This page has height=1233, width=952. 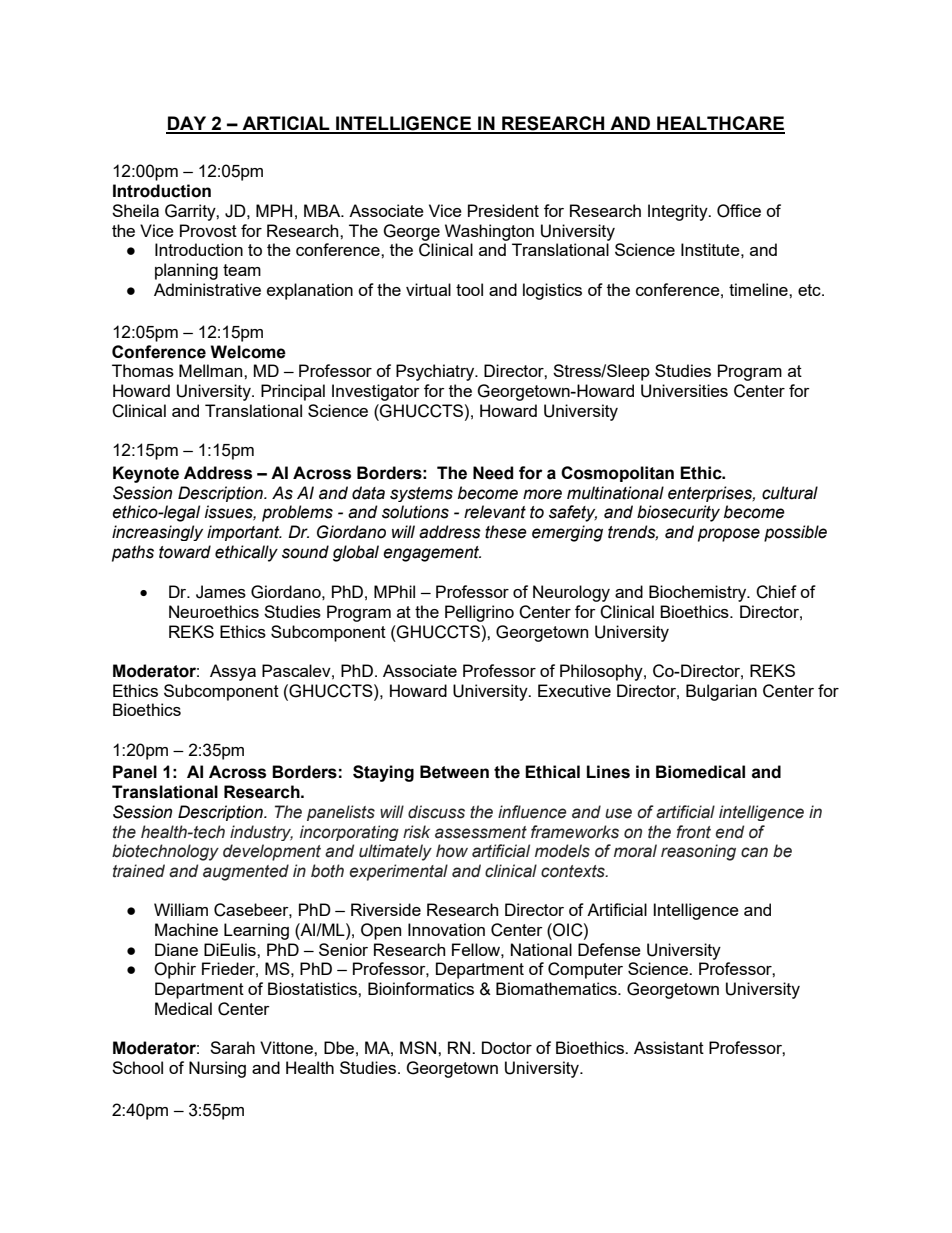 What do you see at coordinates (493, 473) in the page?
I see `Need` at bounding box center [493, 473].
